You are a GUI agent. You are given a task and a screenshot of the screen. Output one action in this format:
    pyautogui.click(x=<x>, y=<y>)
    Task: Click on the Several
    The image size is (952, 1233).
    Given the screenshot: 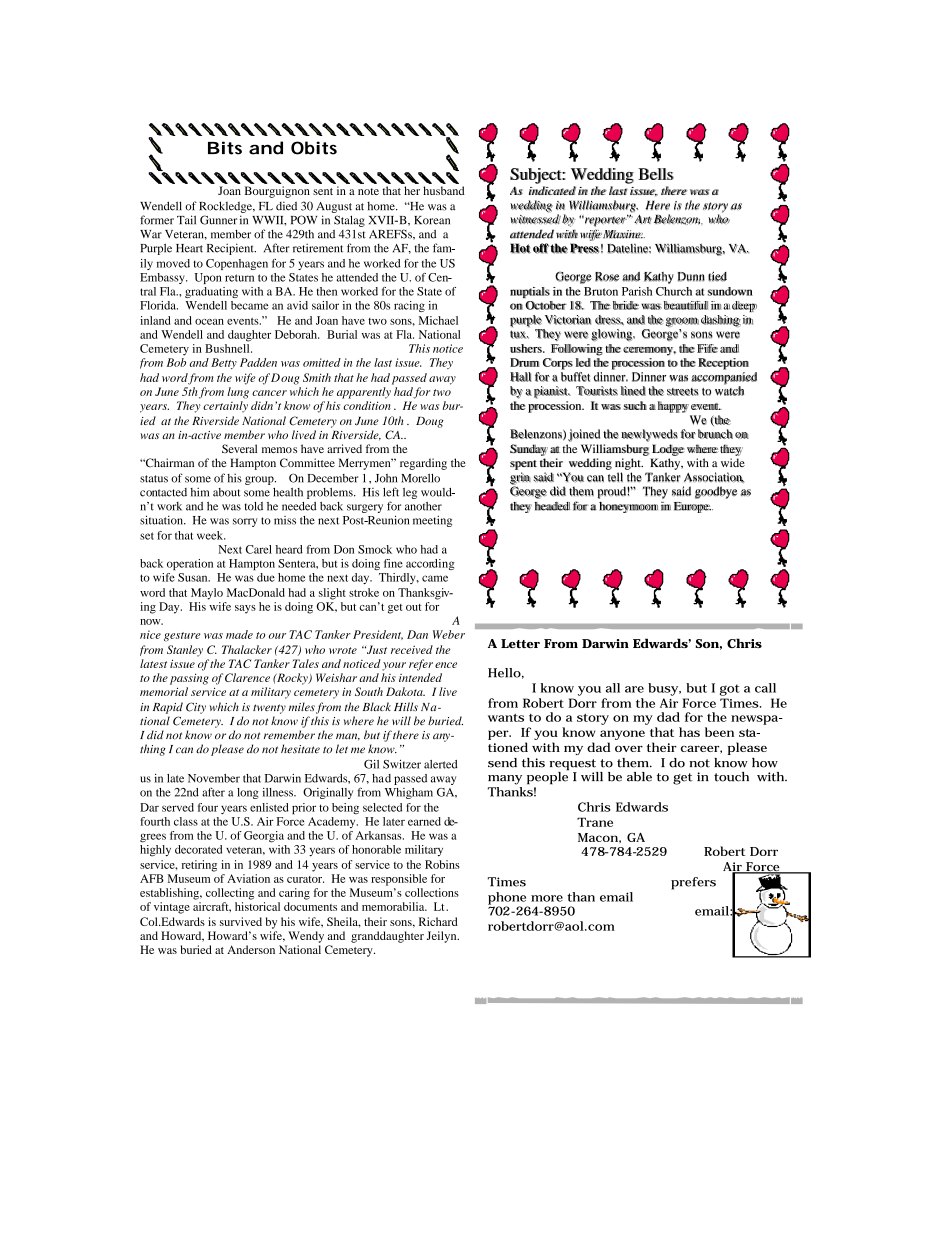 What is the action you would take?
    pyautogui.click(x=239, y=448)
